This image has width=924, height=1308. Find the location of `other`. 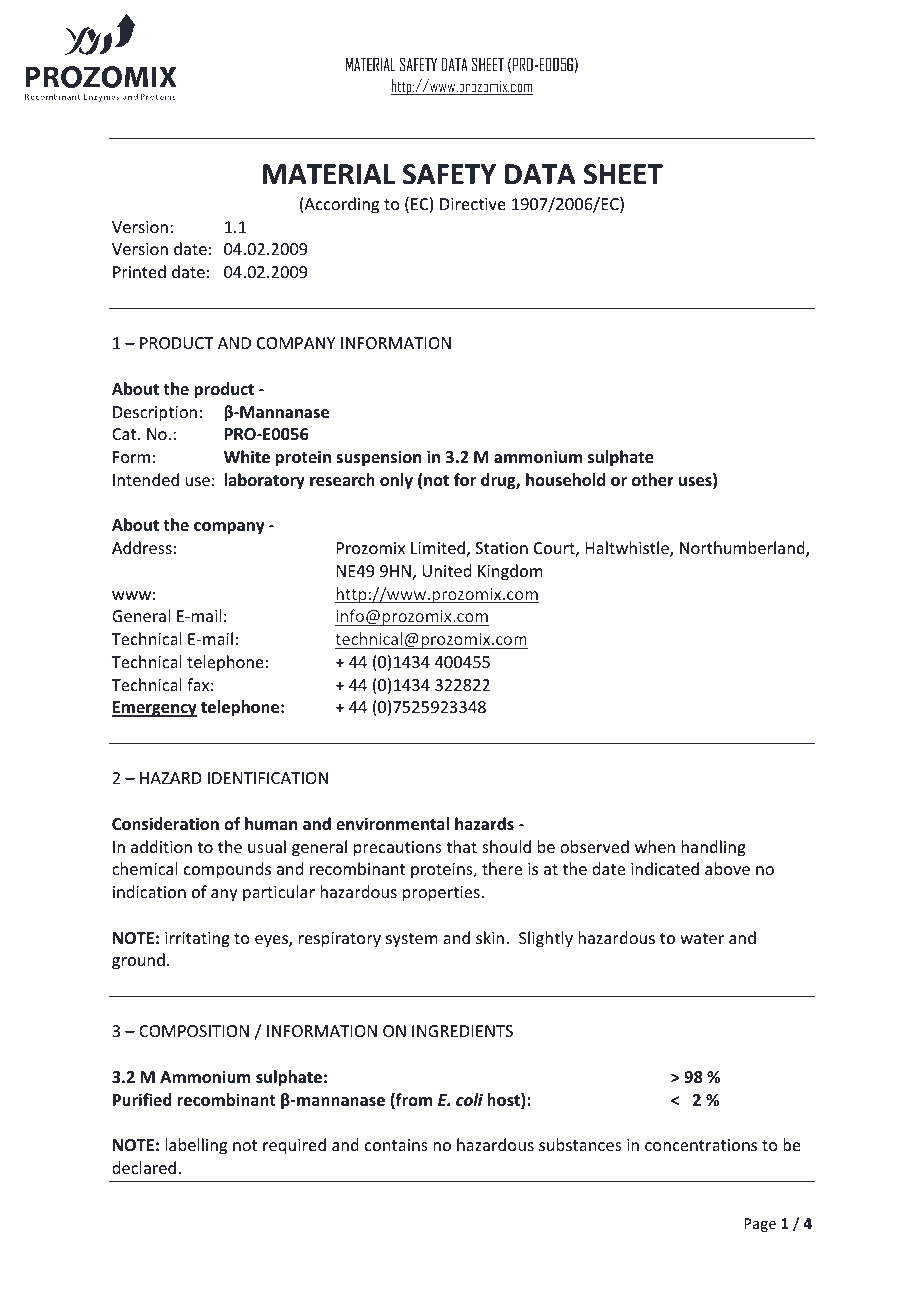

other is located at coordinates (653, 480).
